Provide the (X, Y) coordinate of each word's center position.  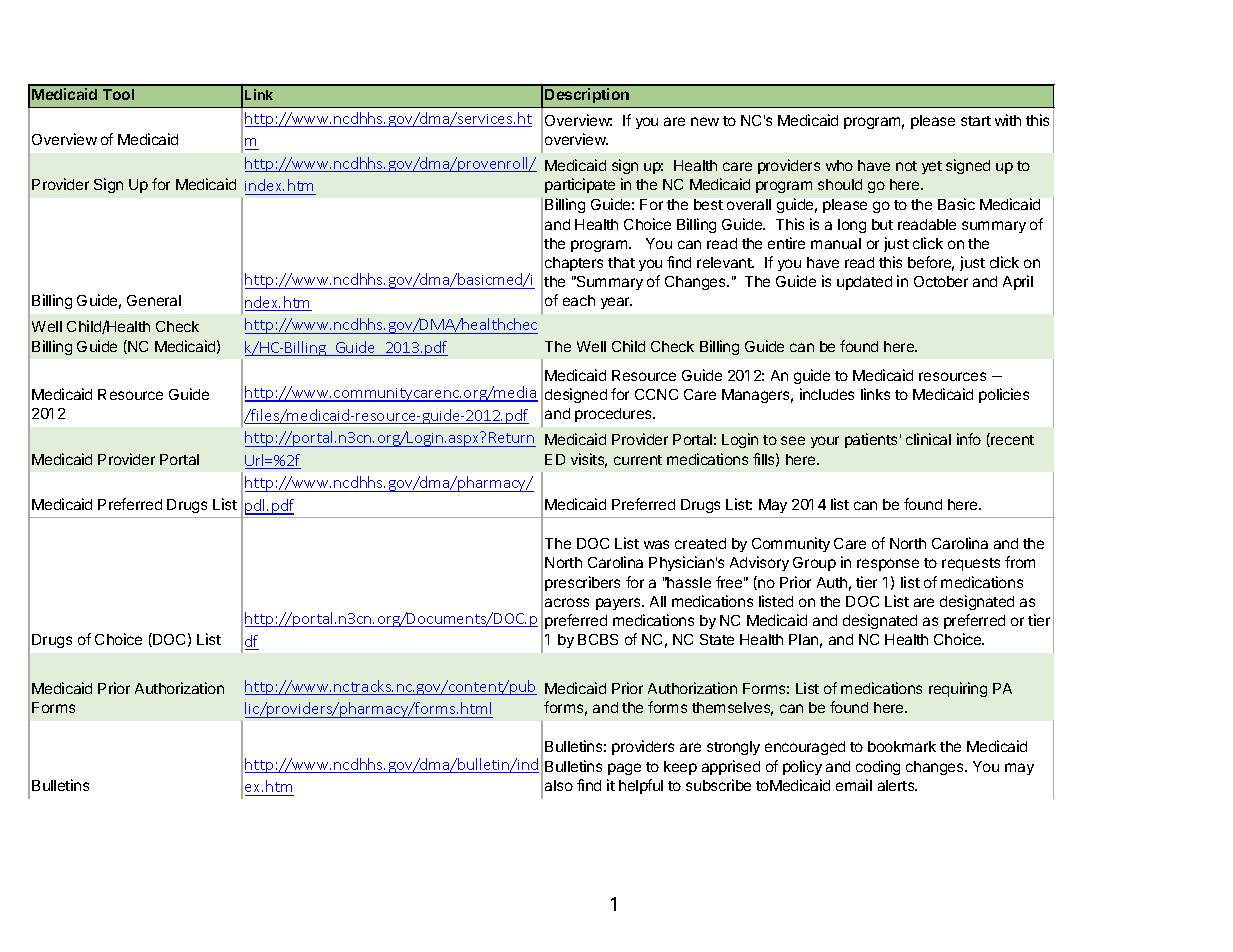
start (976, 121)
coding (878, 767)
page (624, 769)
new (705, 121)
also (559, 785)
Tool (118, 94)
